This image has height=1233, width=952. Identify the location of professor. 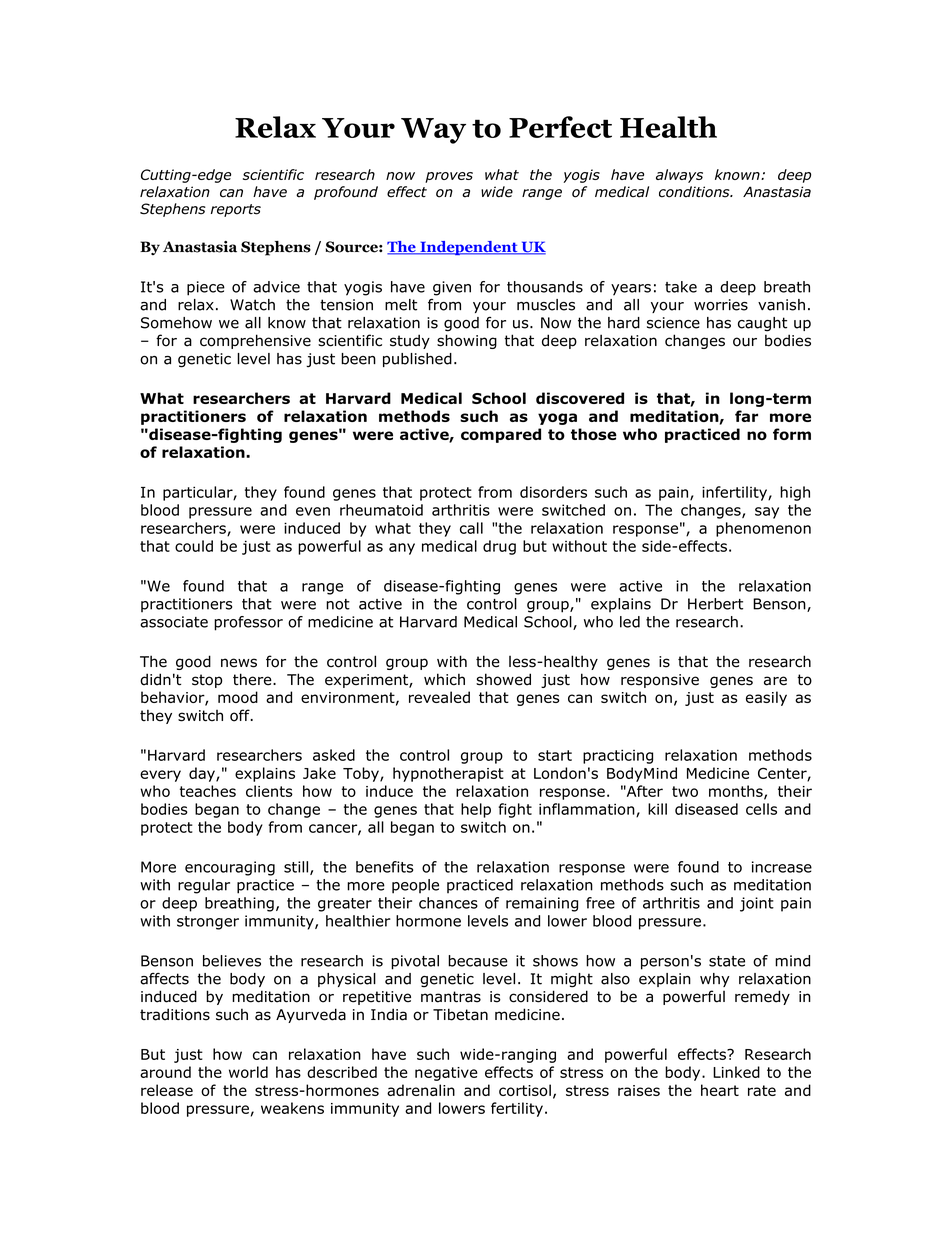
(248, 623).
